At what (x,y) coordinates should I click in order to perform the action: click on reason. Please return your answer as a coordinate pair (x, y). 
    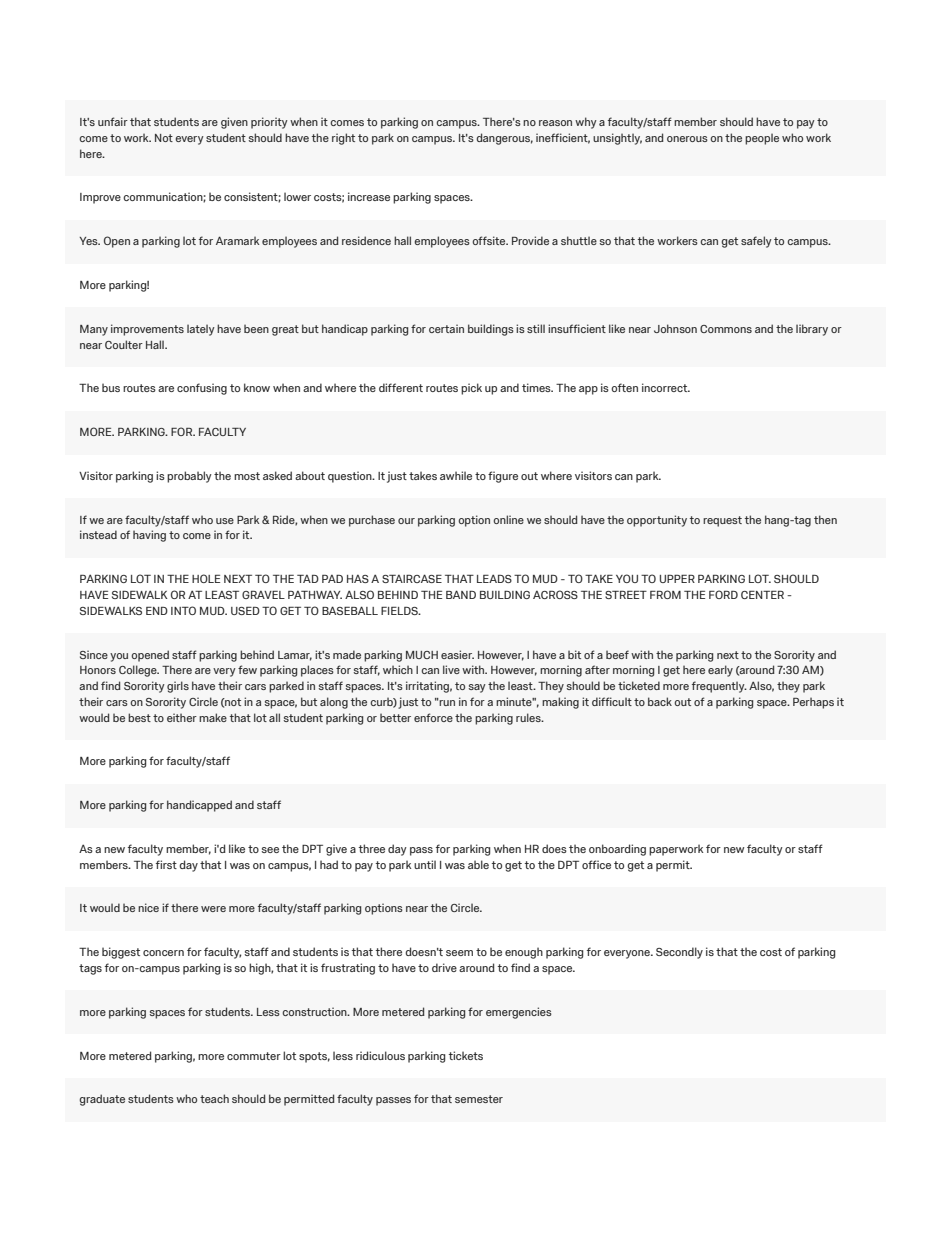
    Looking at the image, I should click on (555, 123).
